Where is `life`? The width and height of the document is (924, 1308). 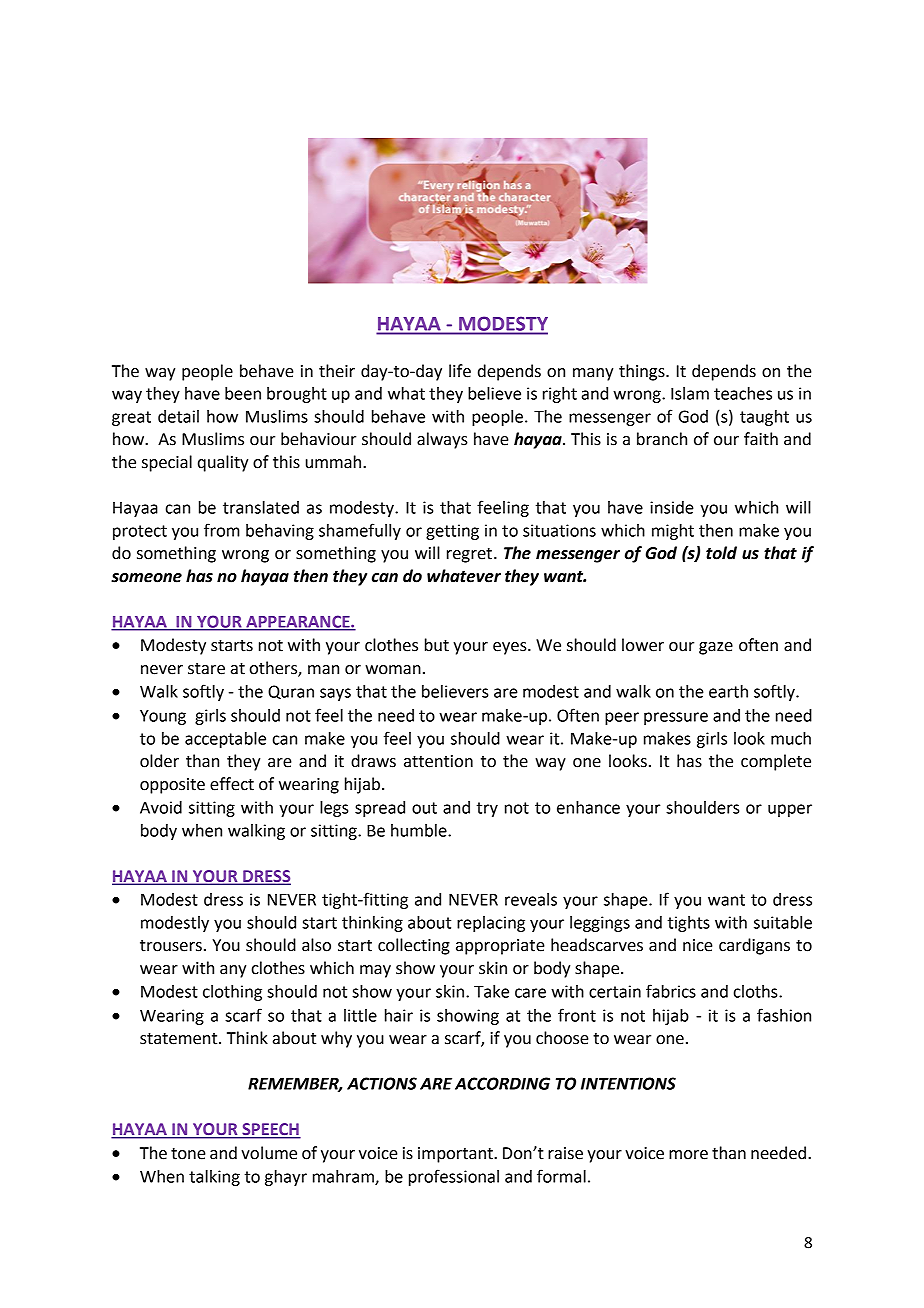 life is located at coordinates (460, 371).
